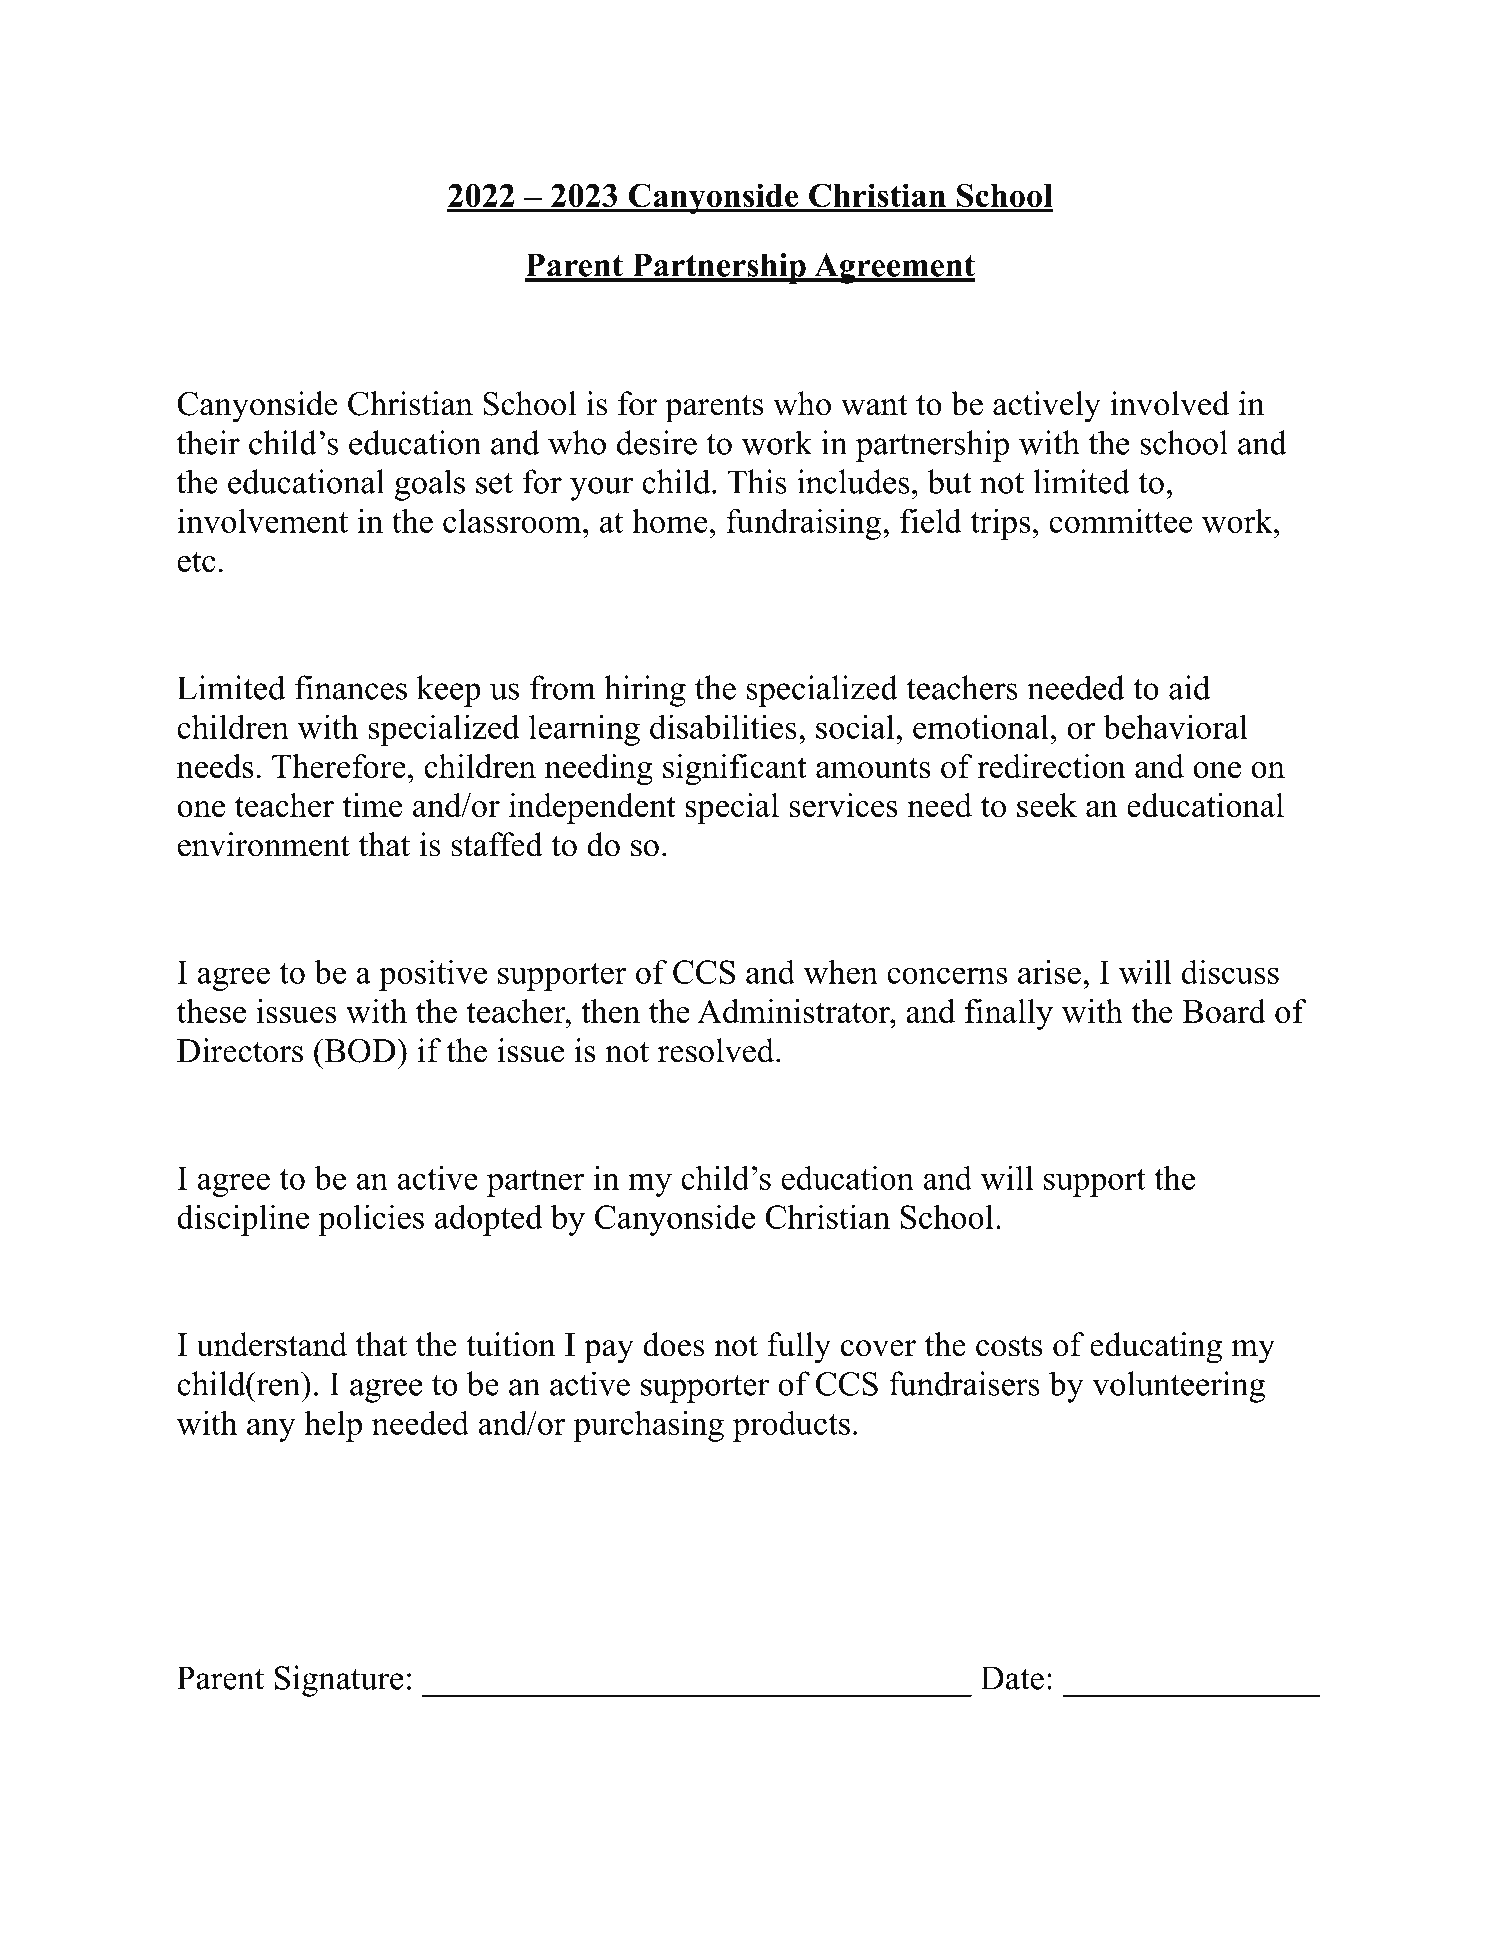 The image size is (1500, 1941). What do you see at coordinates (1170, 403) in the screenshot?
I see `involved` at bounding box center [1170, 403].
